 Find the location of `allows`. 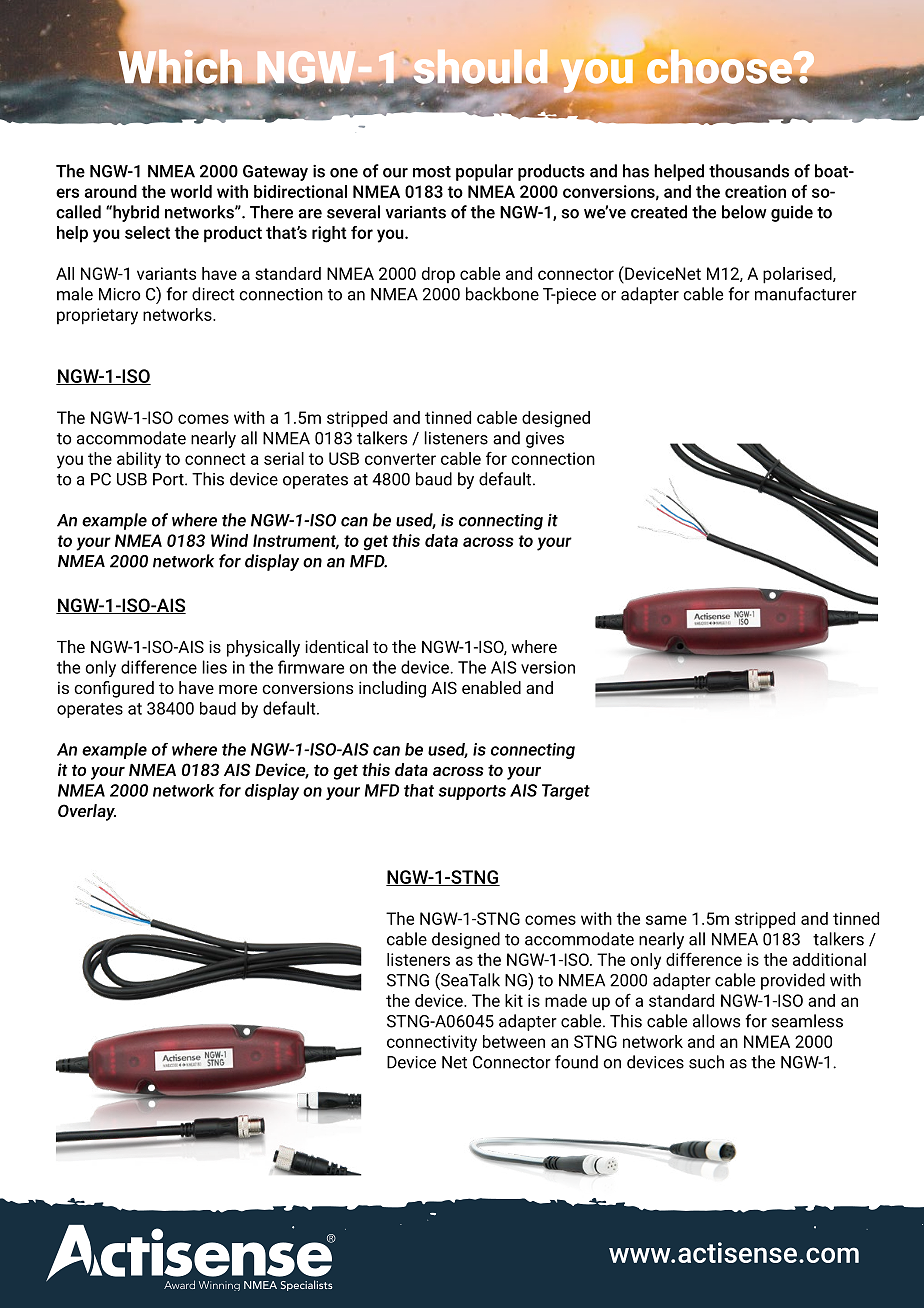

allows is located at coordinates (716, 1021).
